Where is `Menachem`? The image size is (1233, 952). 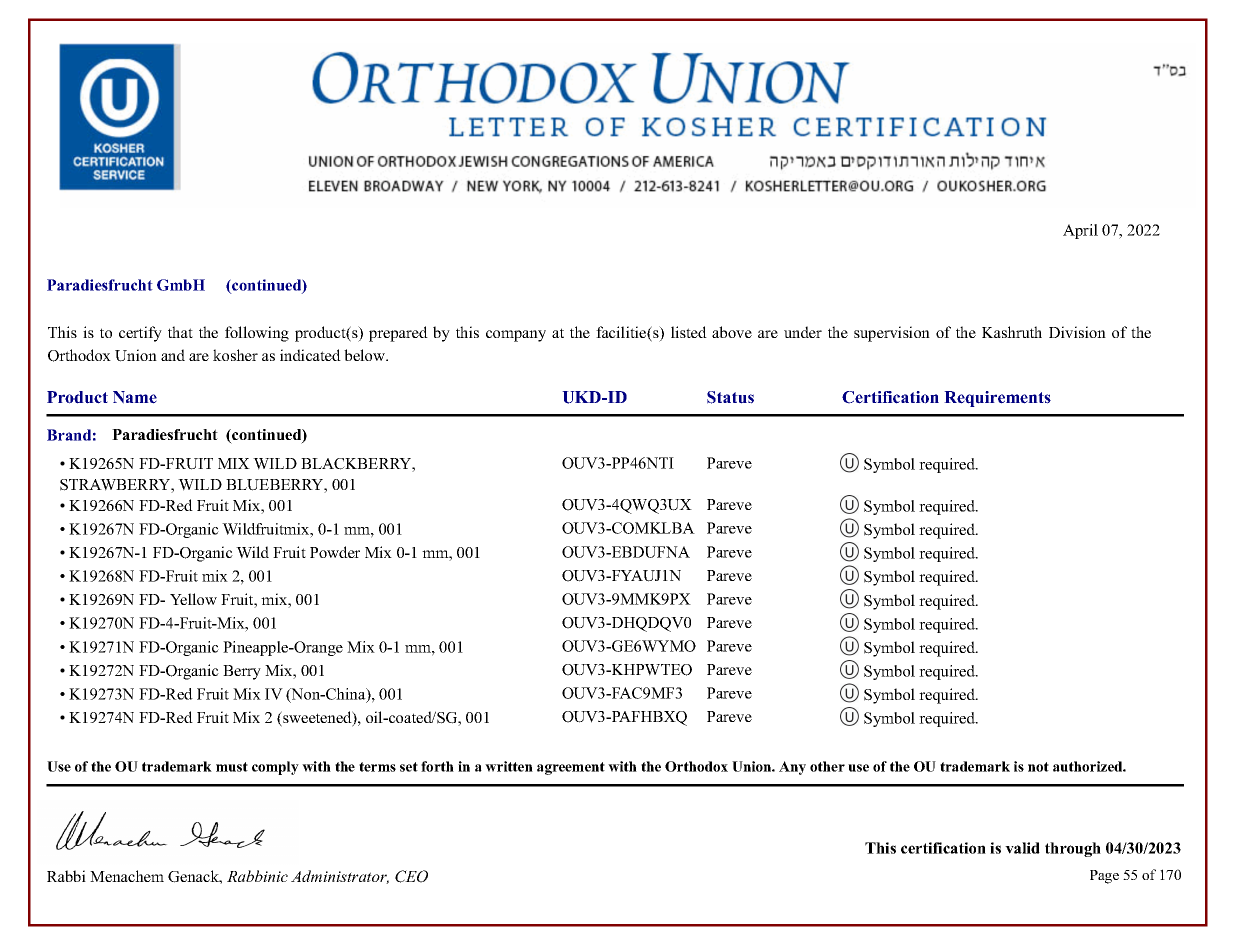
Menachem is located at coordinates (127, 876).
